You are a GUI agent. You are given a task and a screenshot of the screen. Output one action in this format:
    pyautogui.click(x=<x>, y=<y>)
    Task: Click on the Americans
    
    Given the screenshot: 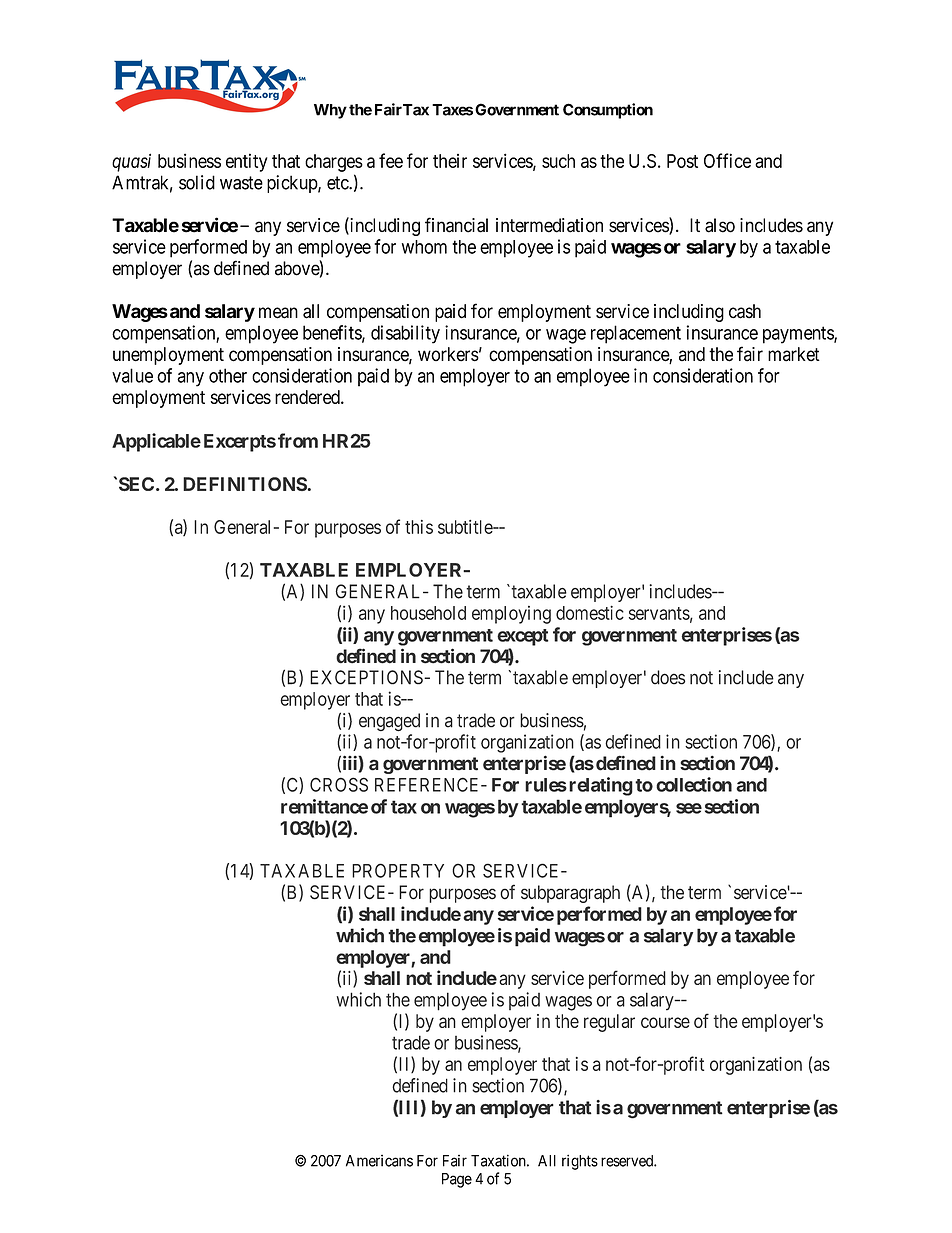 What is the action you would take?
    pyautogui.click(x=379, y=1160)
